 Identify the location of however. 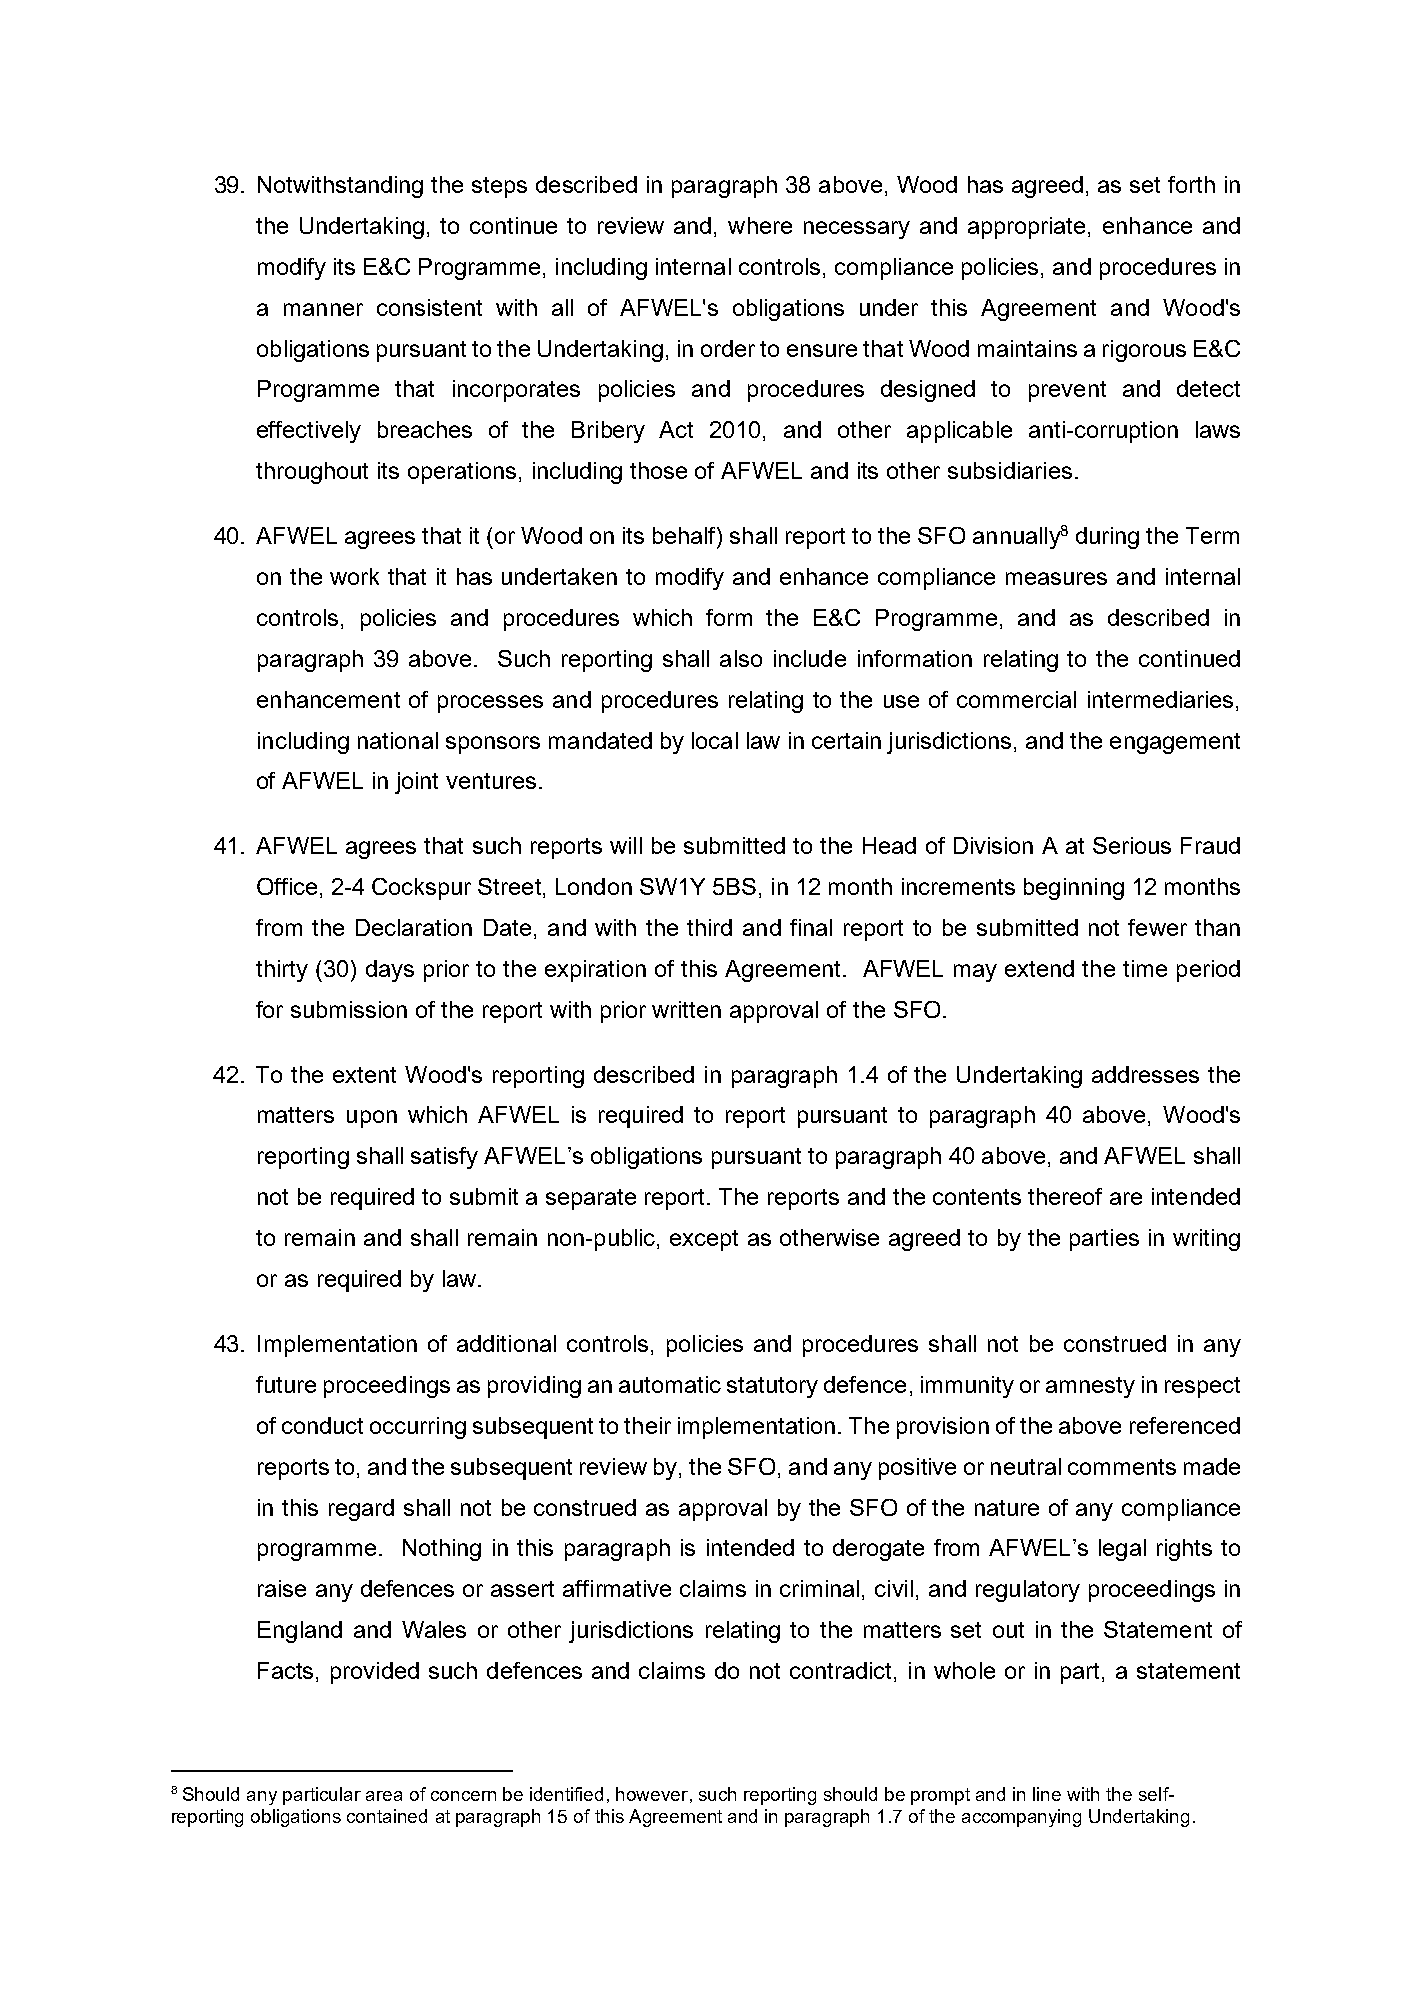
(652, 1794).
